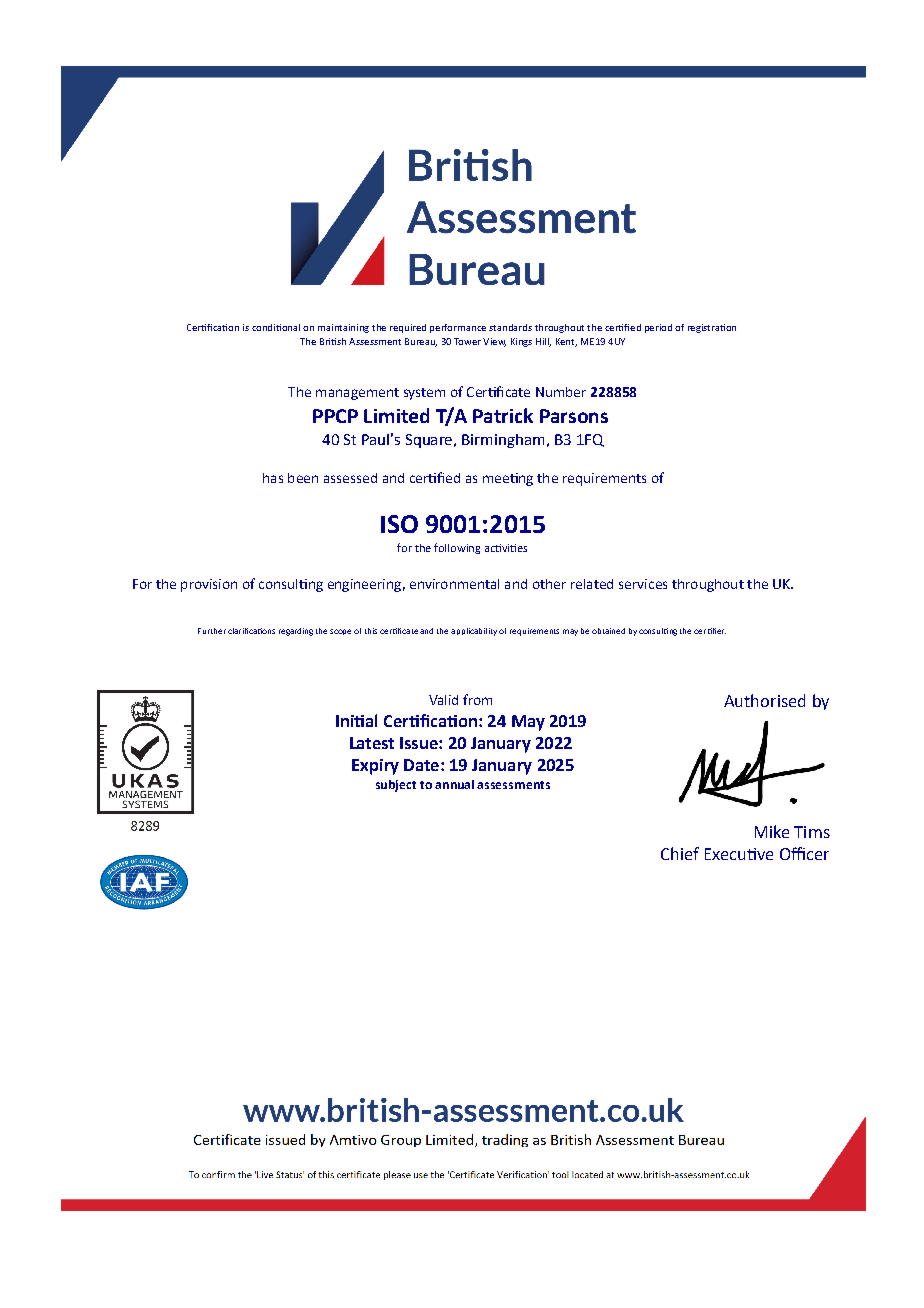 This page has width=924, height=1308. What do you see at coordinates (494, 342) in the page?
I see `View` at bounding box center [494, 342].
